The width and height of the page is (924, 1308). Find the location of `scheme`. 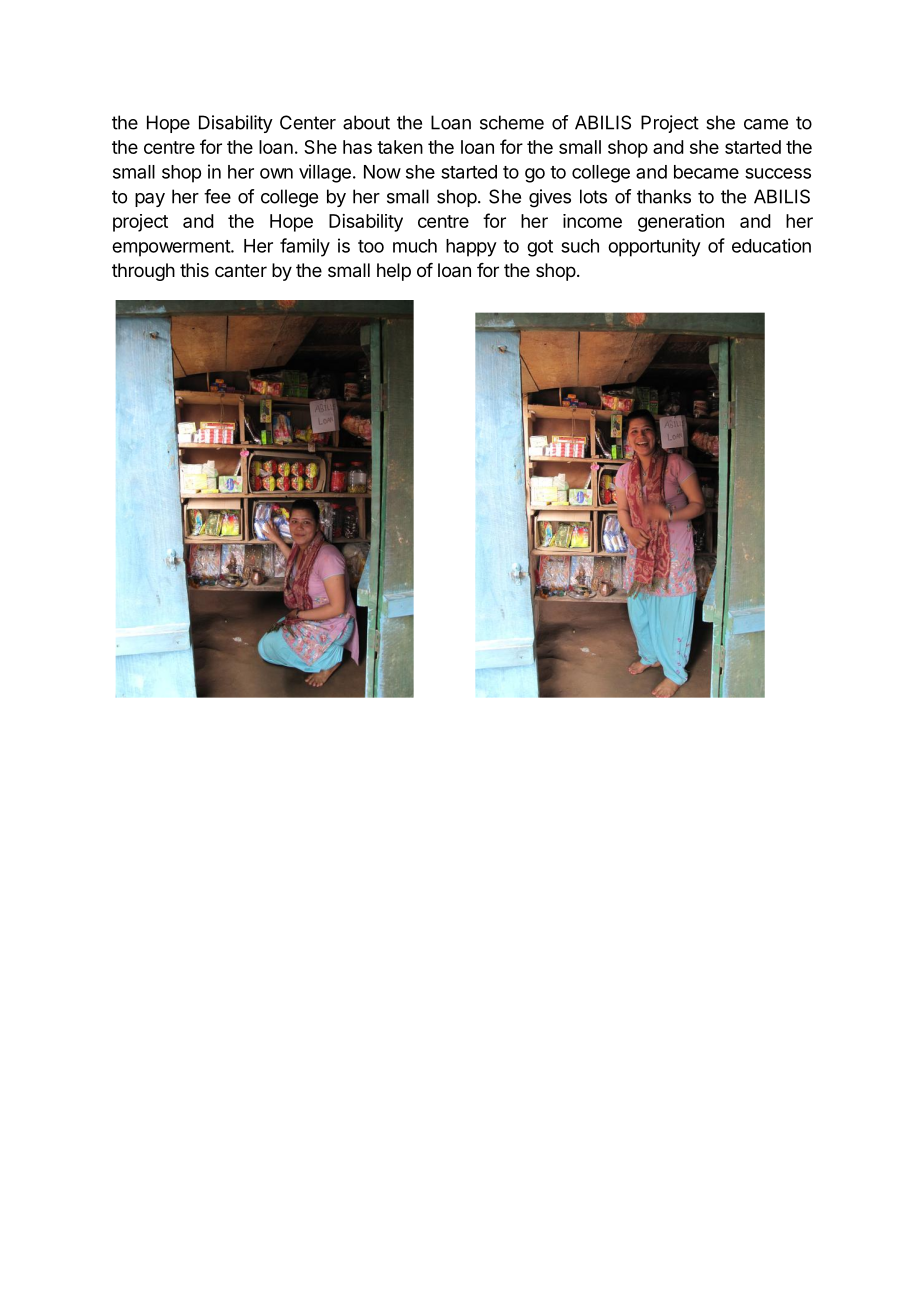

scheme is located at coordinates (512, 122).
